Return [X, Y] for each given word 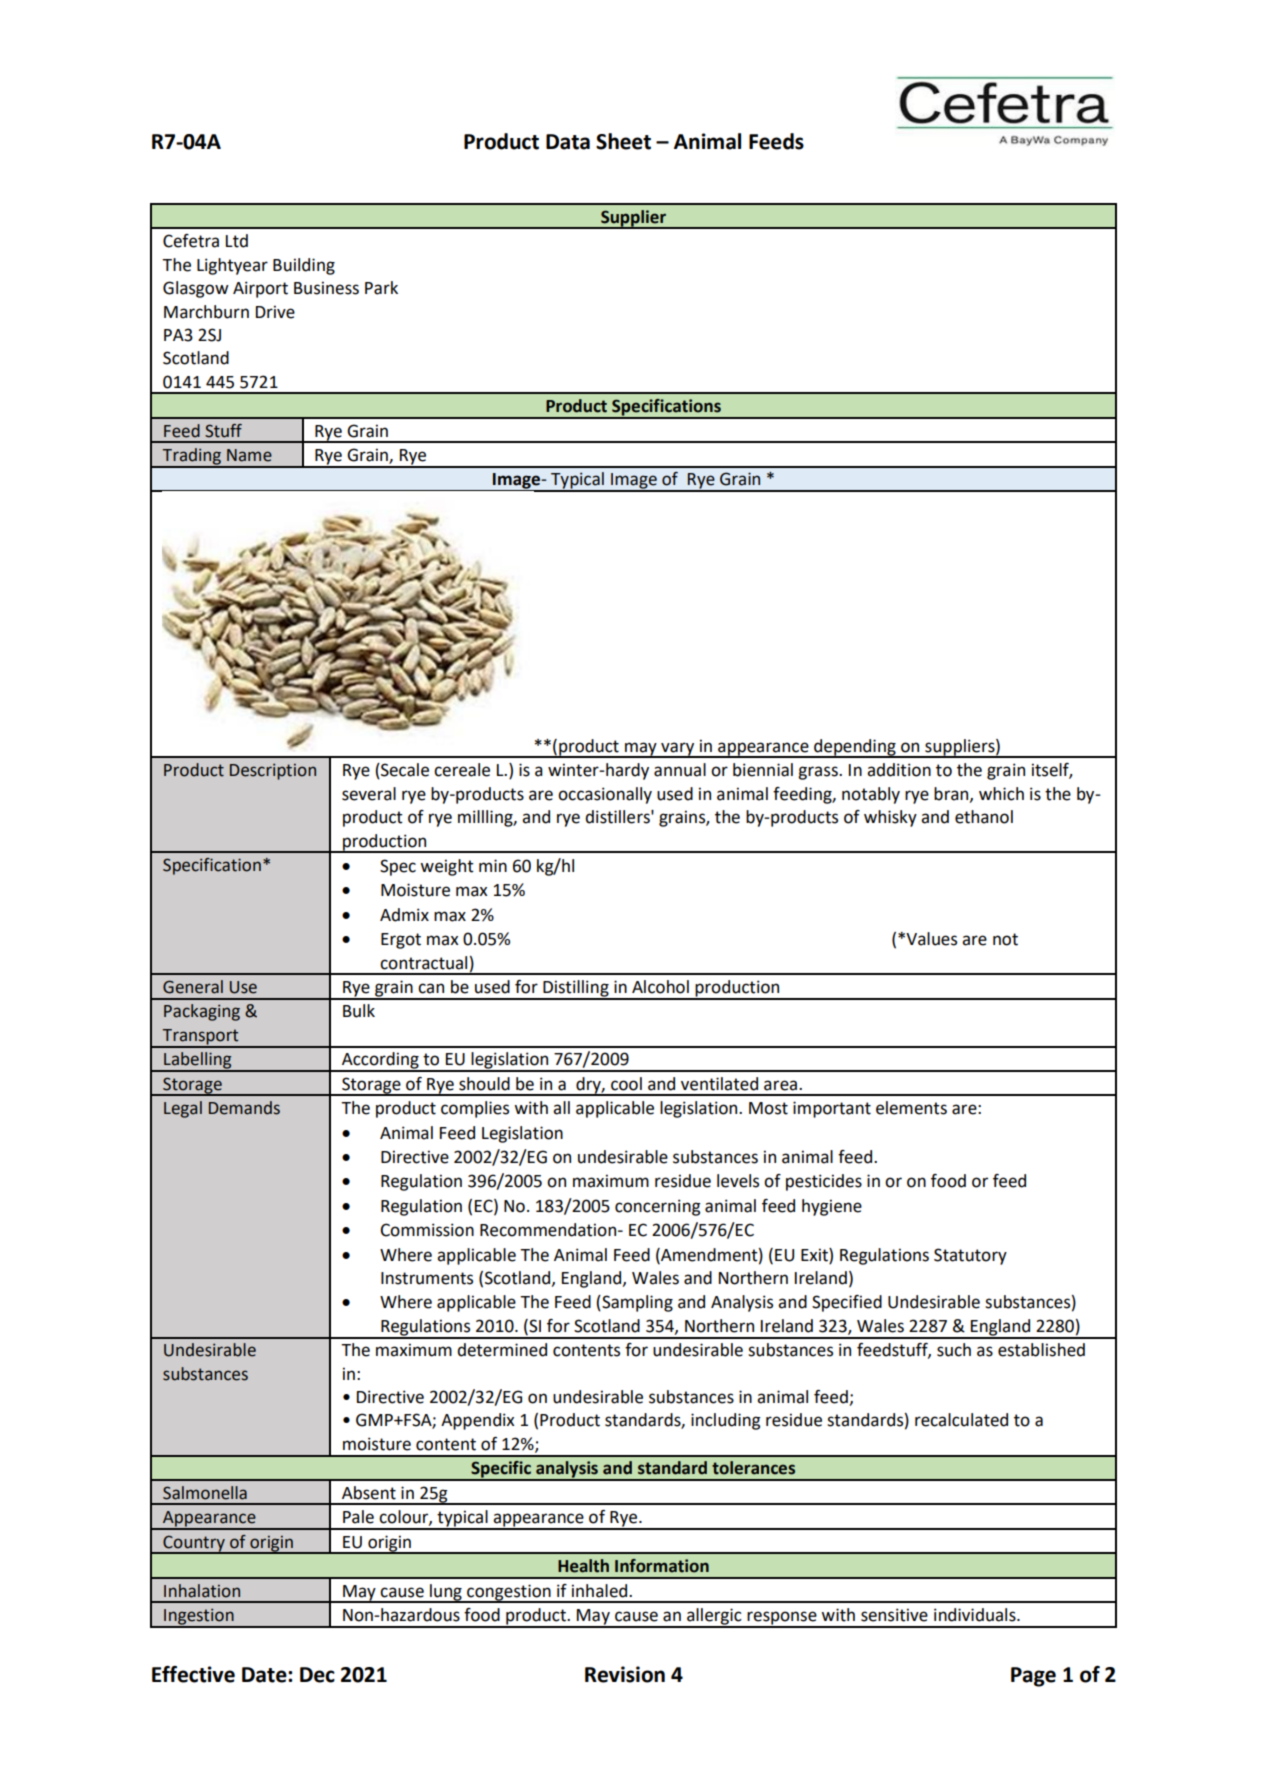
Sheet [623, 141]
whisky [890, 818]
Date [265, 1675]
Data [568, 142]
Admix [404, 915]
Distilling [576, 989]
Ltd [237, 241]
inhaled [601, 1591]
